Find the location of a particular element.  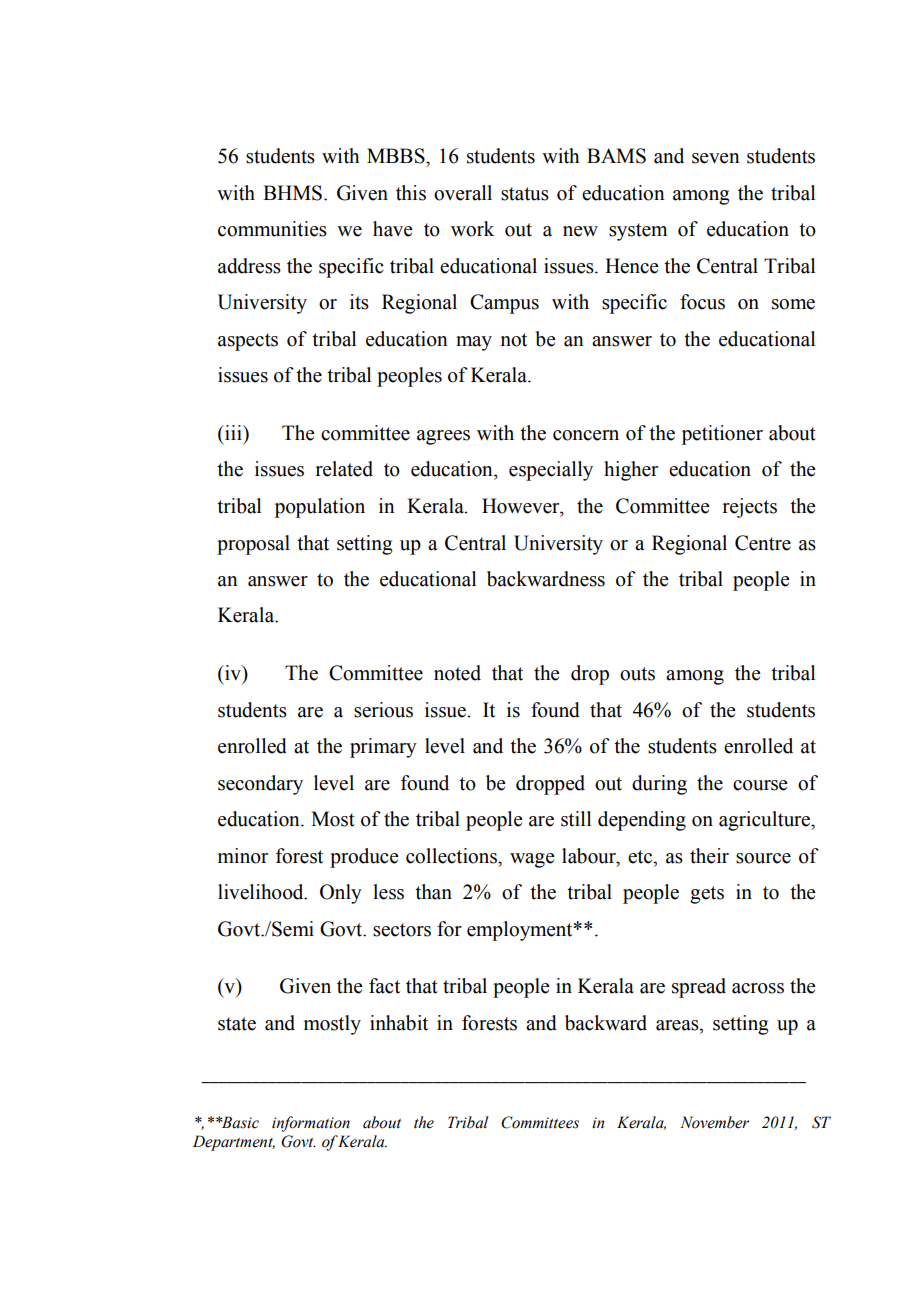

outs is located at coordinates (637, 674).
